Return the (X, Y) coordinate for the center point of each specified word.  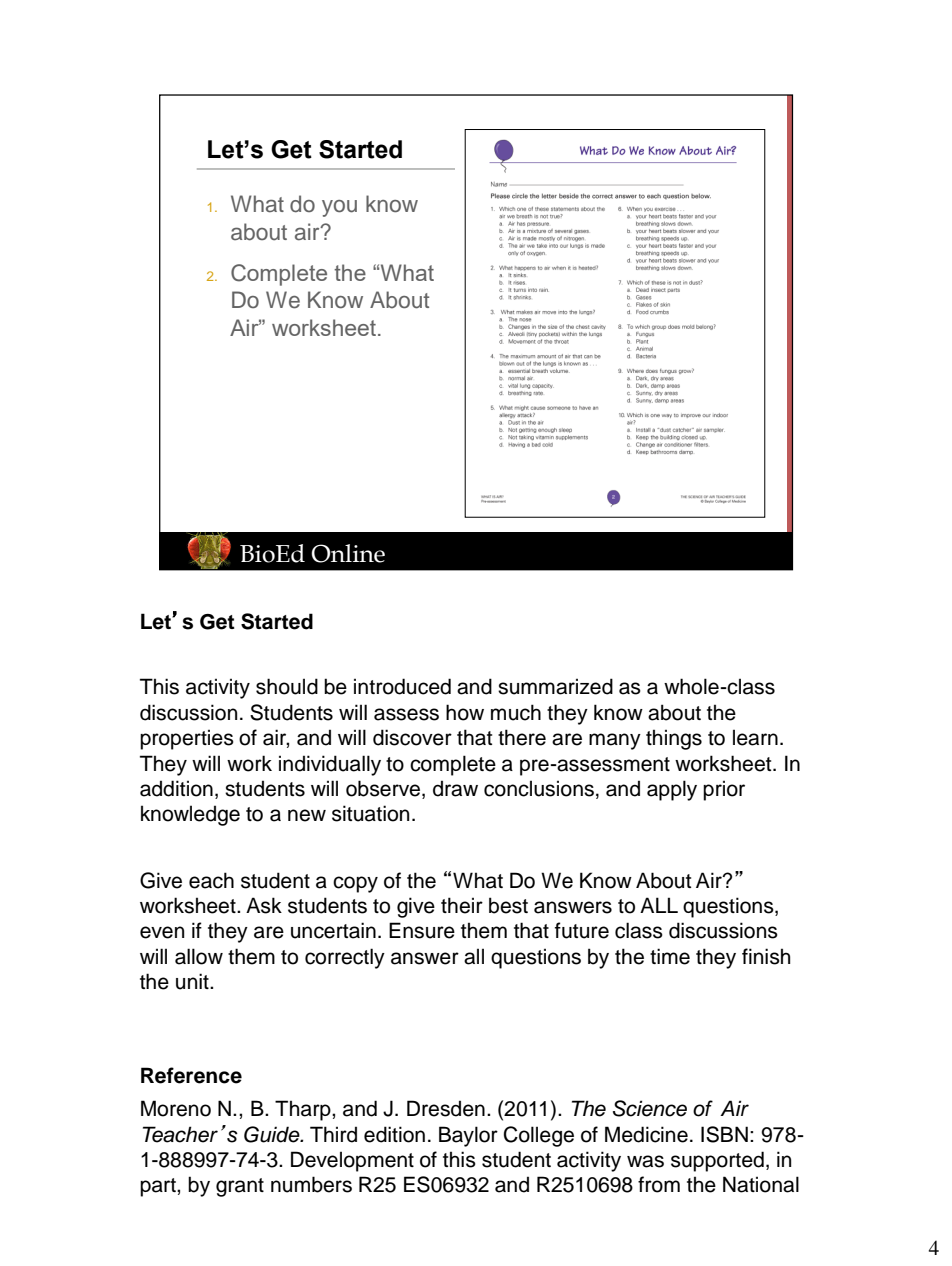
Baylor (468, 1136)
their (462, 905)
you (339, 208)
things (674, 739)
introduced (402, 686)
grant (240, 1187)
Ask (264, 905)
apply (672, 790)
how (465, 712)
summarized (555, 686)
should (287, 686)
